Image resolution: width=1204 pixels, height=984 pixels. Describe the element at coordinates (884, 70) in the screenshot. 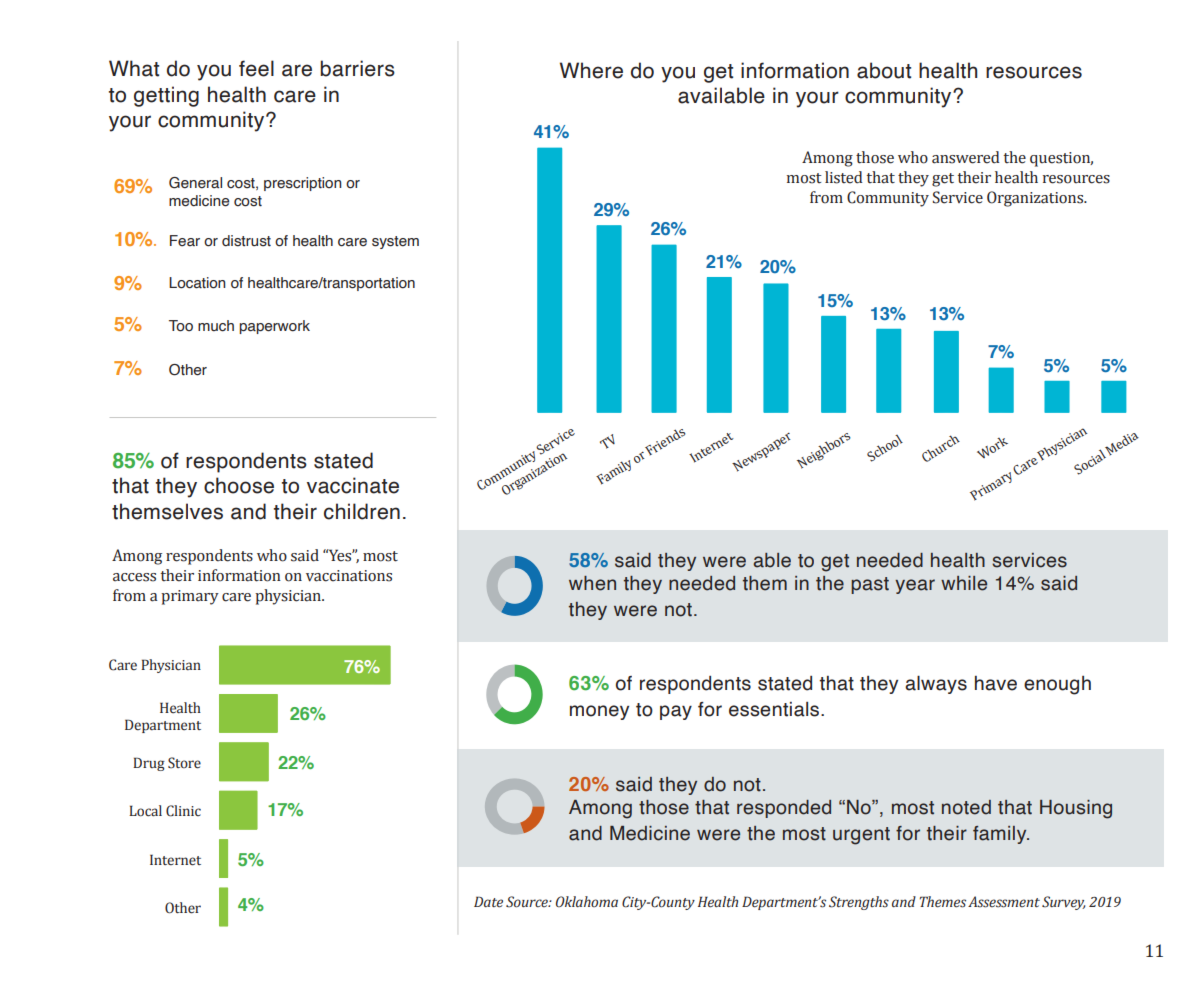

I see `about` at that location.
